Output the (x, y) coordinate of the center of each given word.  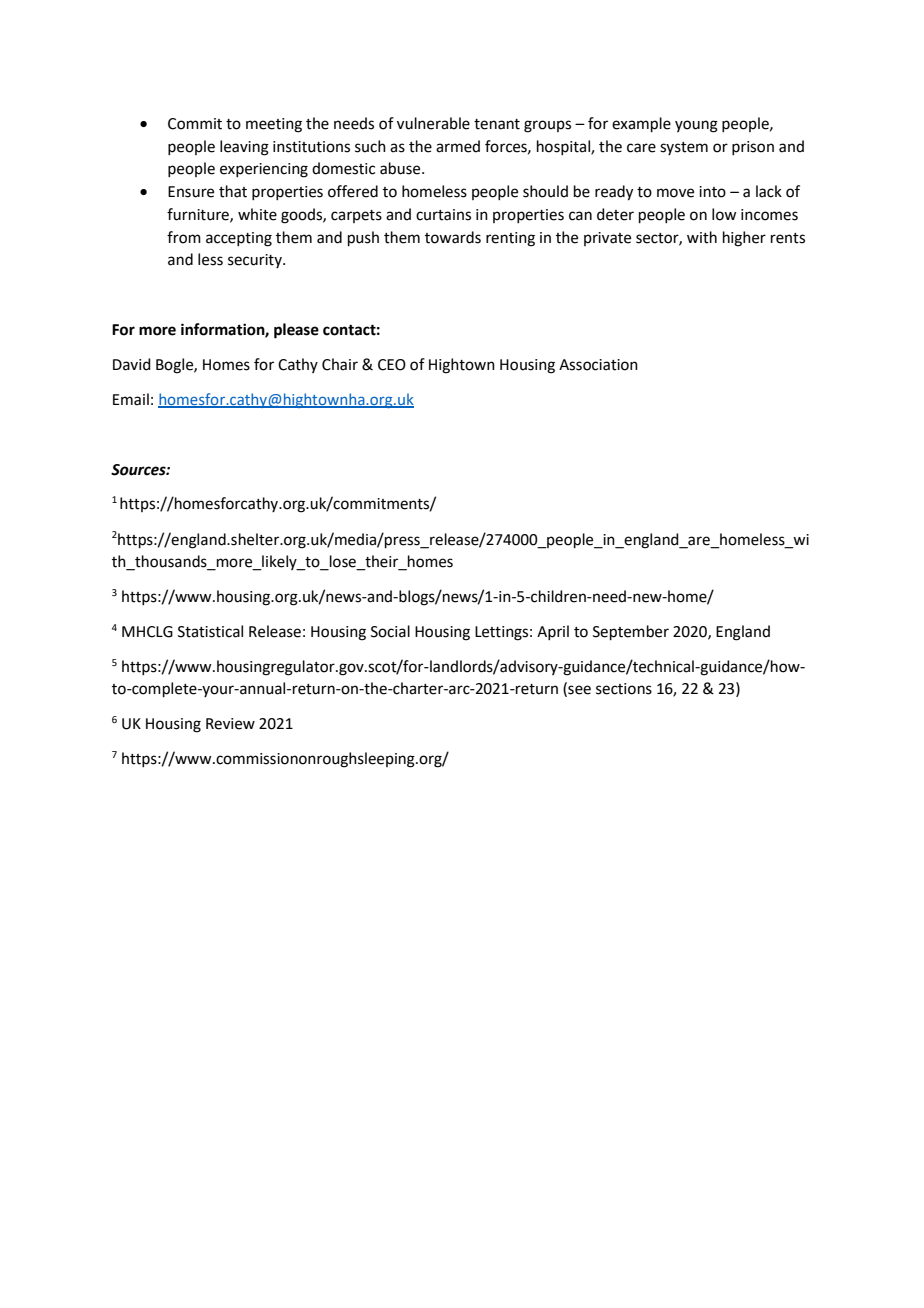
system (684, 148)
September (631, 632)
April (553, 632)
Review (230, 724)
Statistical (210, 631)
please (296, 331)
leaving (244, 148)
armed (458, 146)
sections (624, 689)
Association (598, 365)
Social (390, 631)
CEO (392, 365)
